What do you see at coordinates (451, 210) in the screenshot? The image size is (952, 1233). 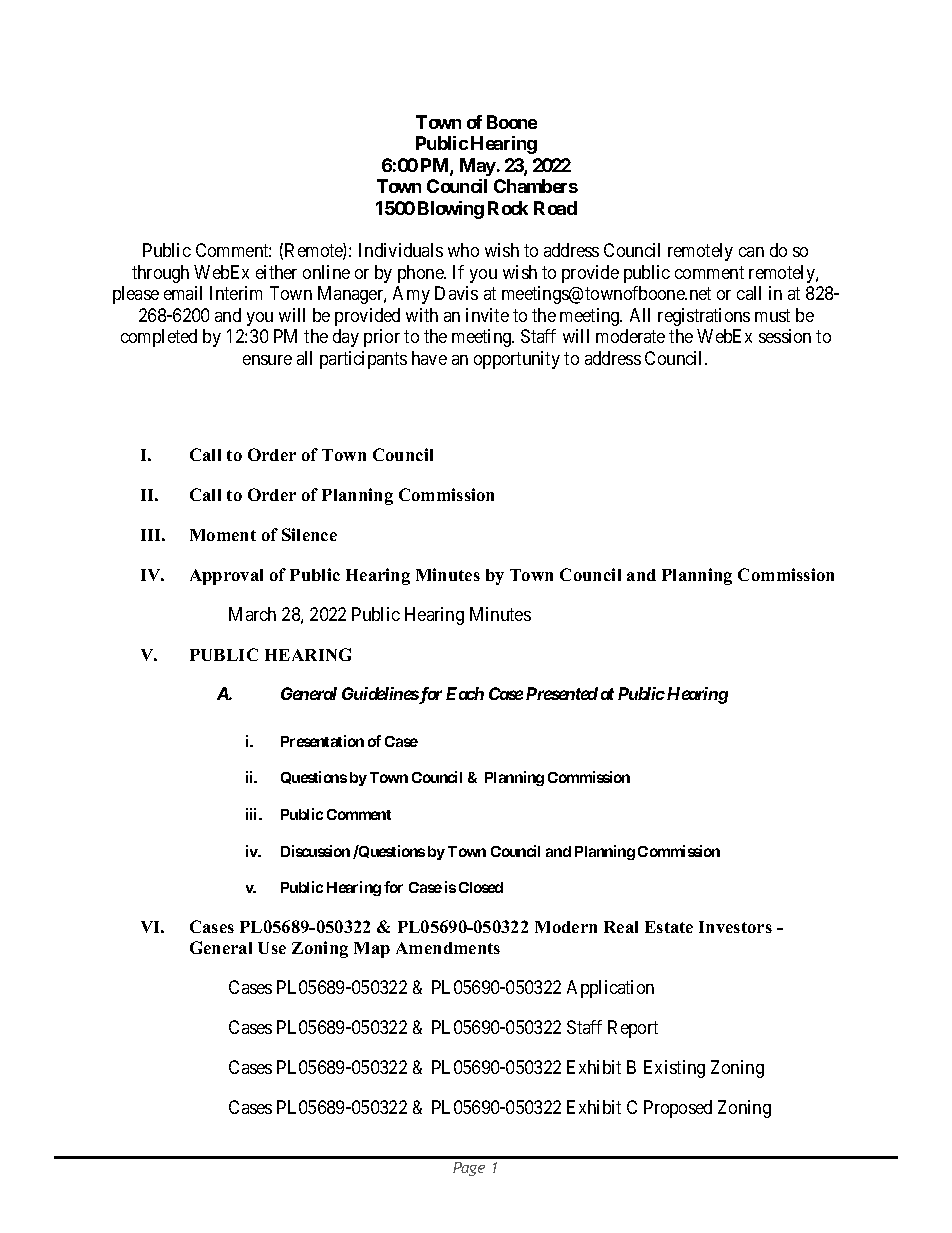 I see `Blowing` at bounding box center [451, 210].
